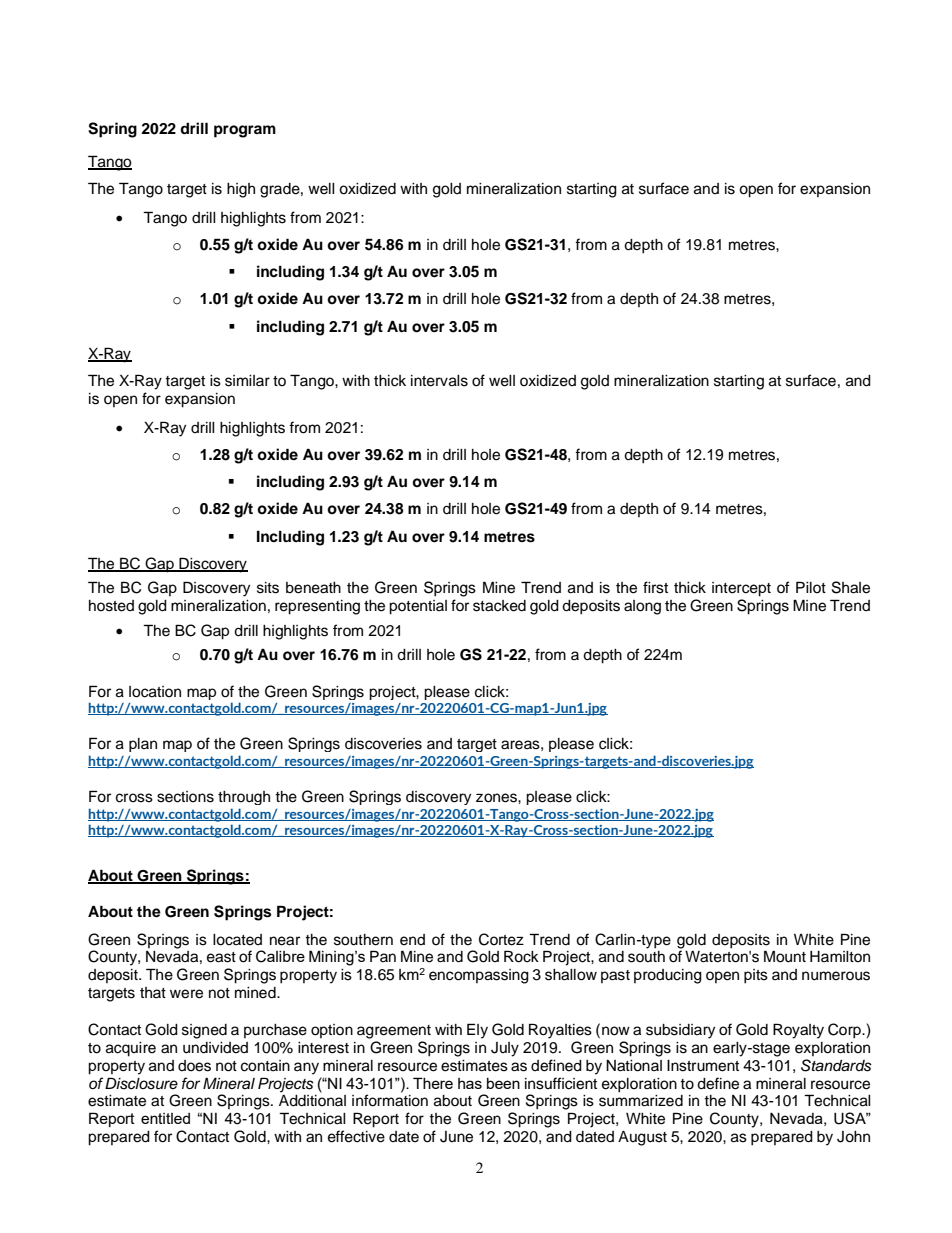 Image resolution: width=952 pixels, height=1233 pixels. I want to click on location, so click(155, 692).
